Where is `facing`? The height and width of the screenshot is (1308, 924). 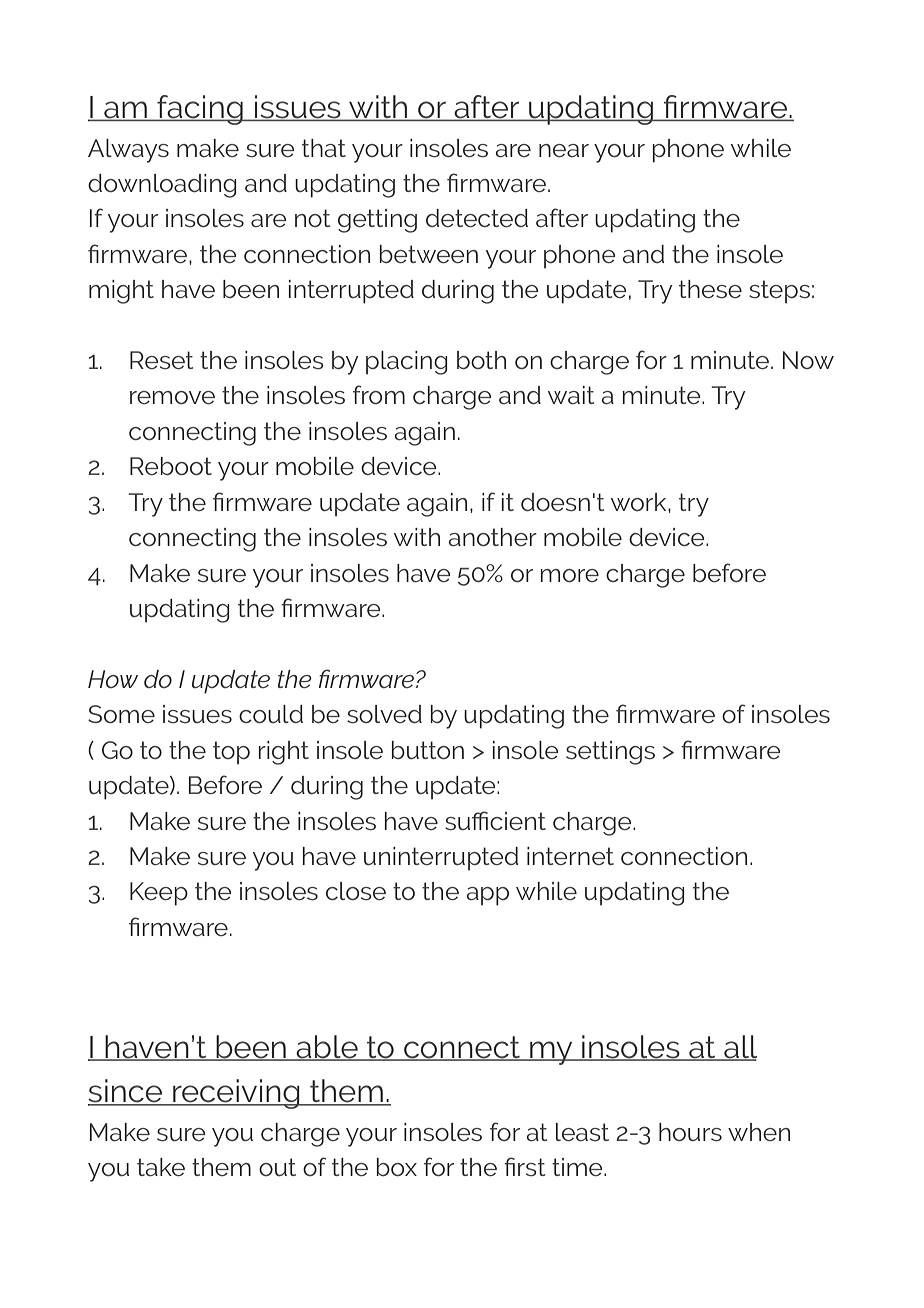
facing is located at coordinates (200, 110).
